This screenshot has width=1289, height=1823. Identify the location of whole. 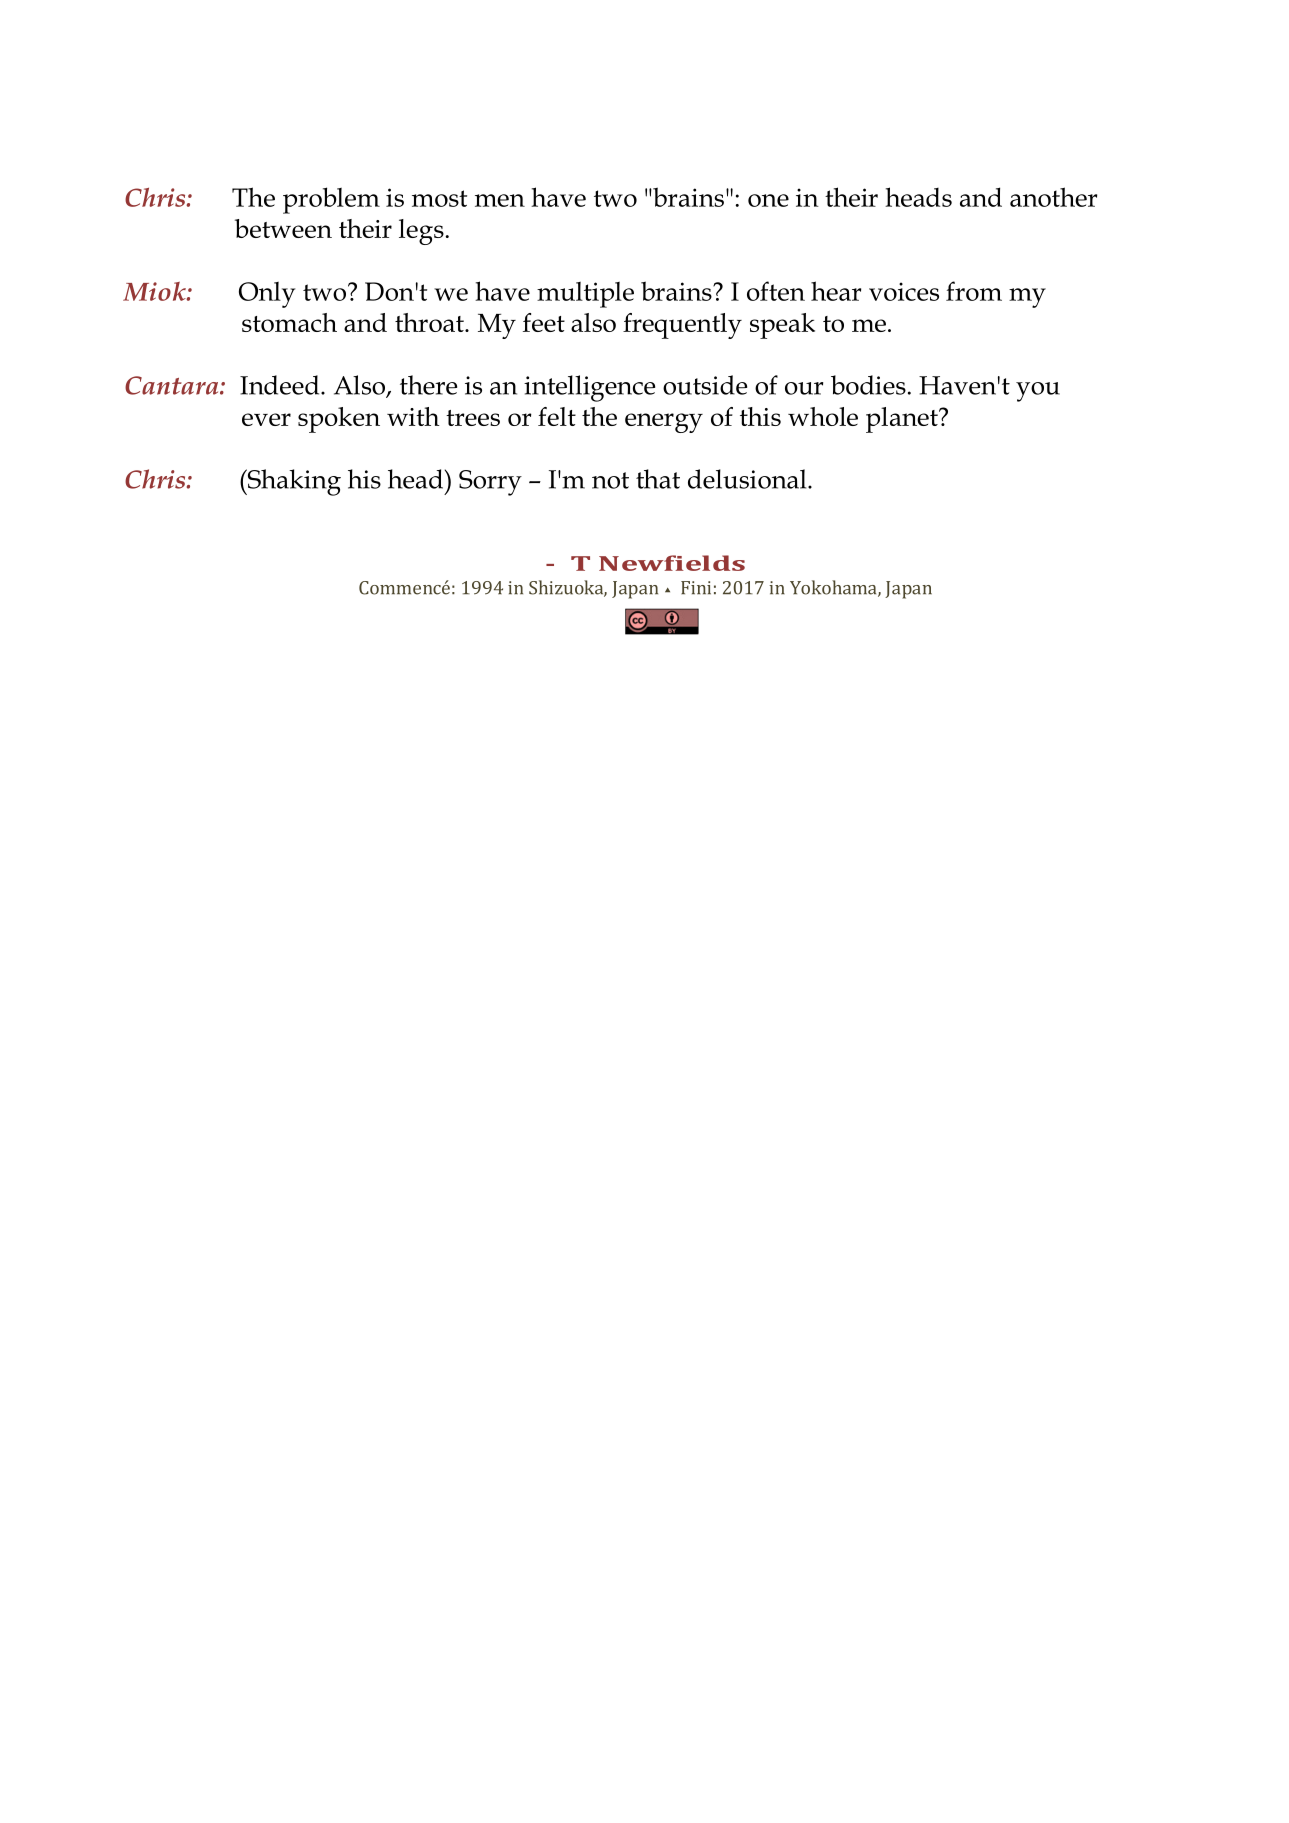
(823, 416).
